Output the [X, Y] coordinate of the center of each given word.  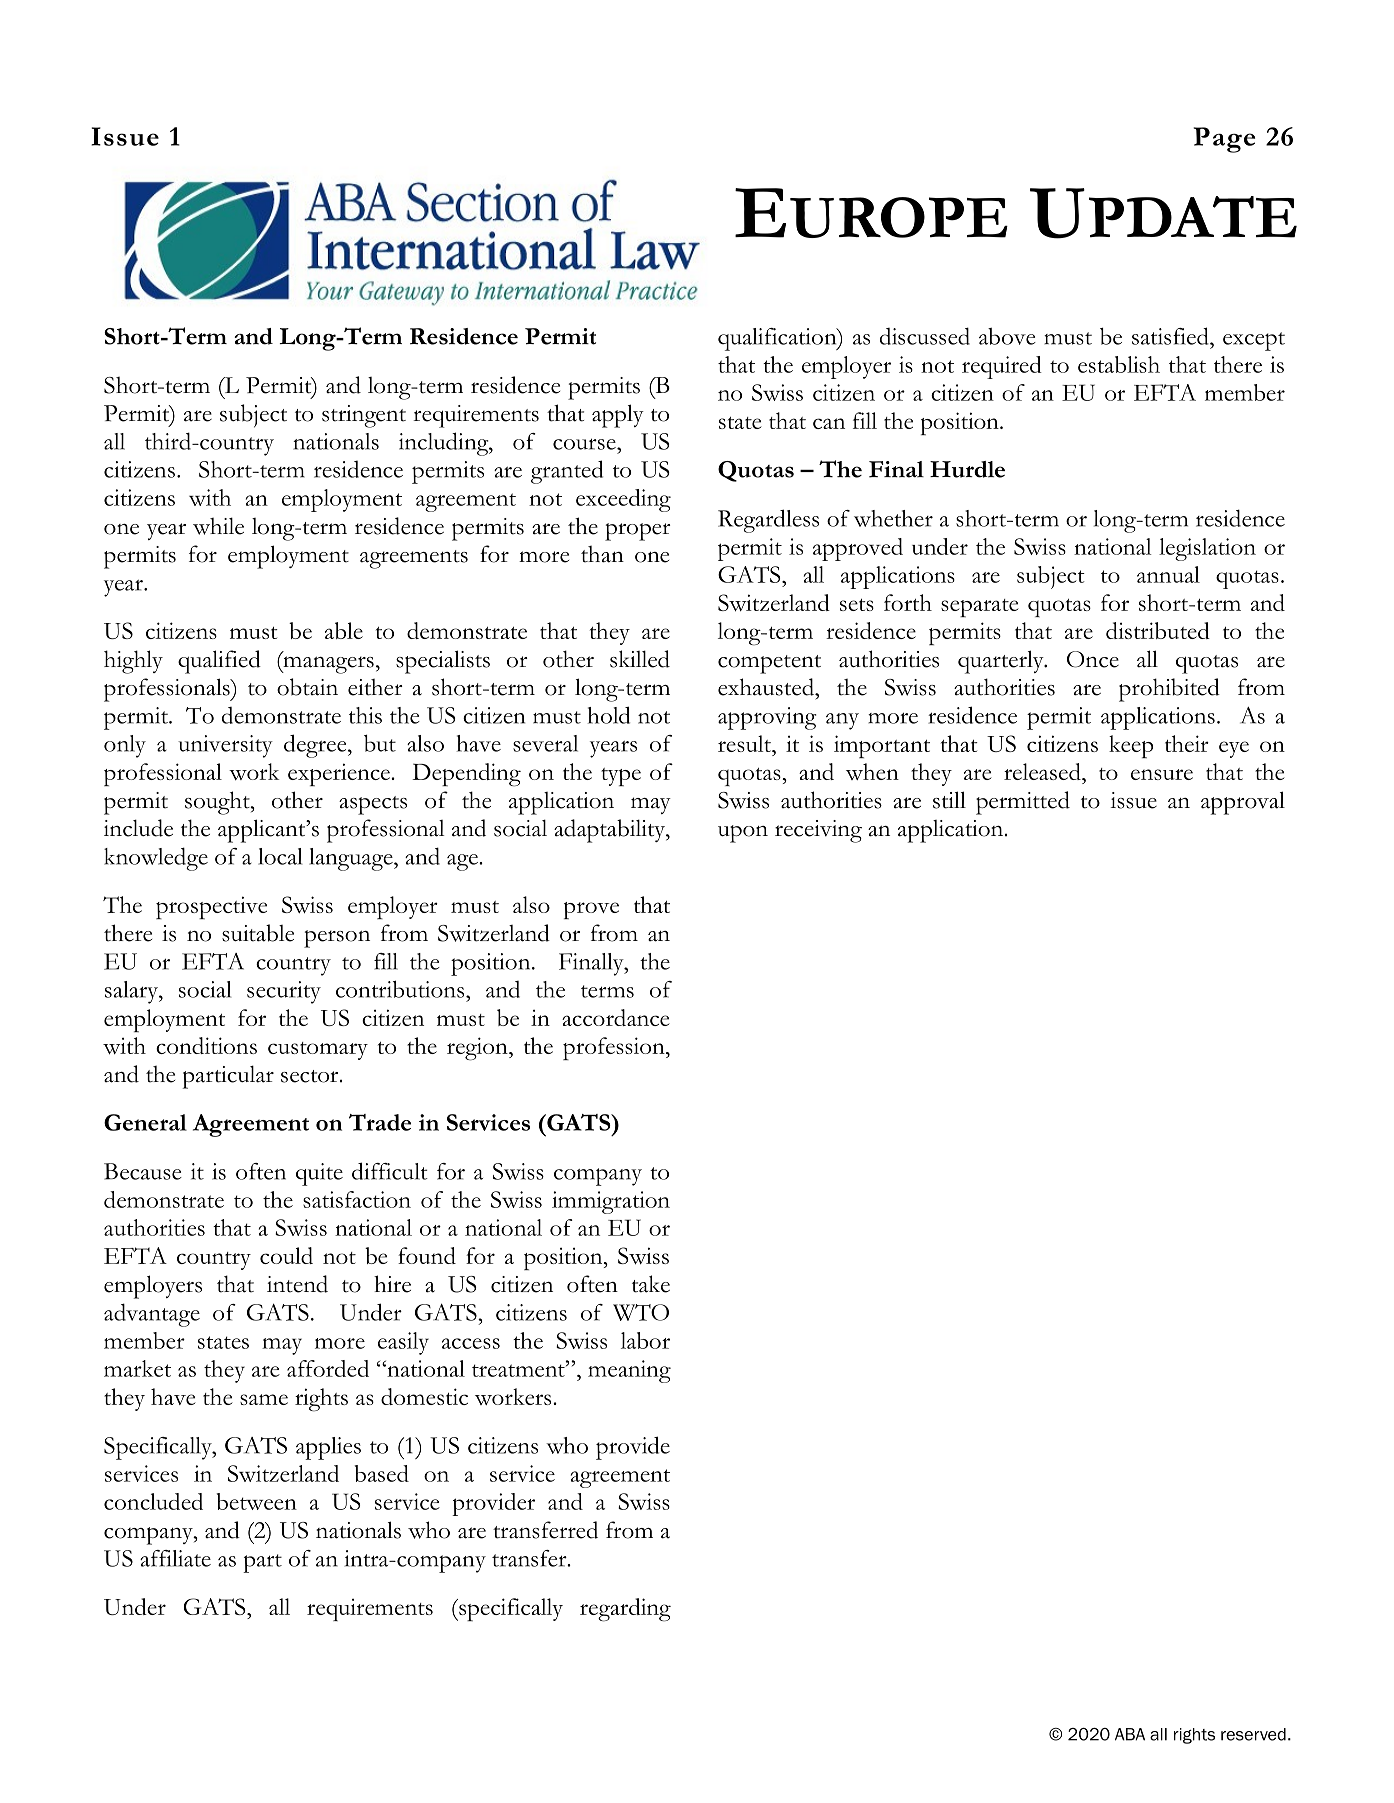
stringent [364, 416]
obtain [307, 687]
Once [1093, 659]
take [651, 1284]
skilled [640, 659]
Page [1224, 140]
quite [319, 1174]
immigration [611, 1202]
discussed [925, 336]
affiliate [175, 1558]
